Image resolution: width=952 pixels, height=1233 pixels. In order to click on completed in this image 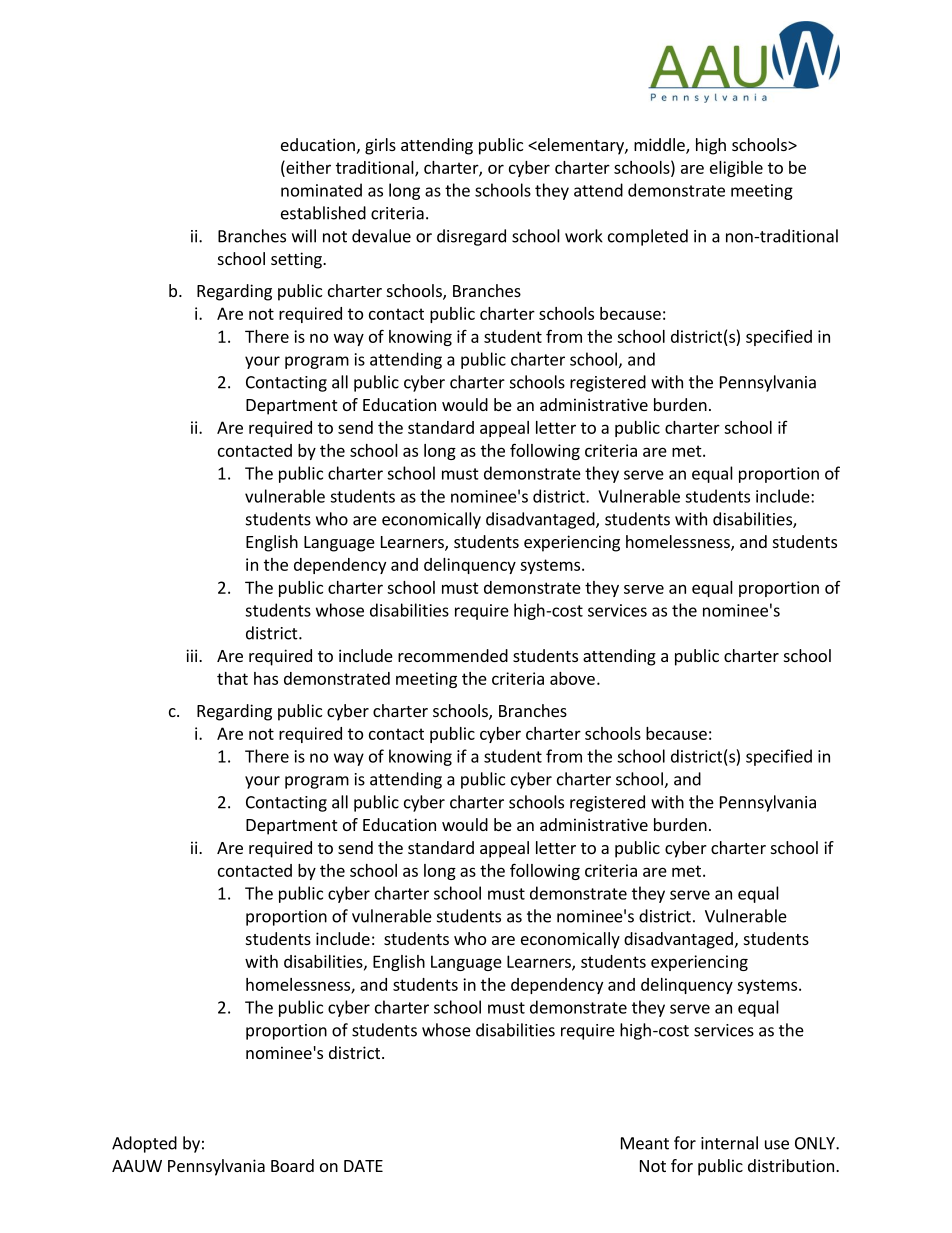, I will do `click(648, 237)`.
